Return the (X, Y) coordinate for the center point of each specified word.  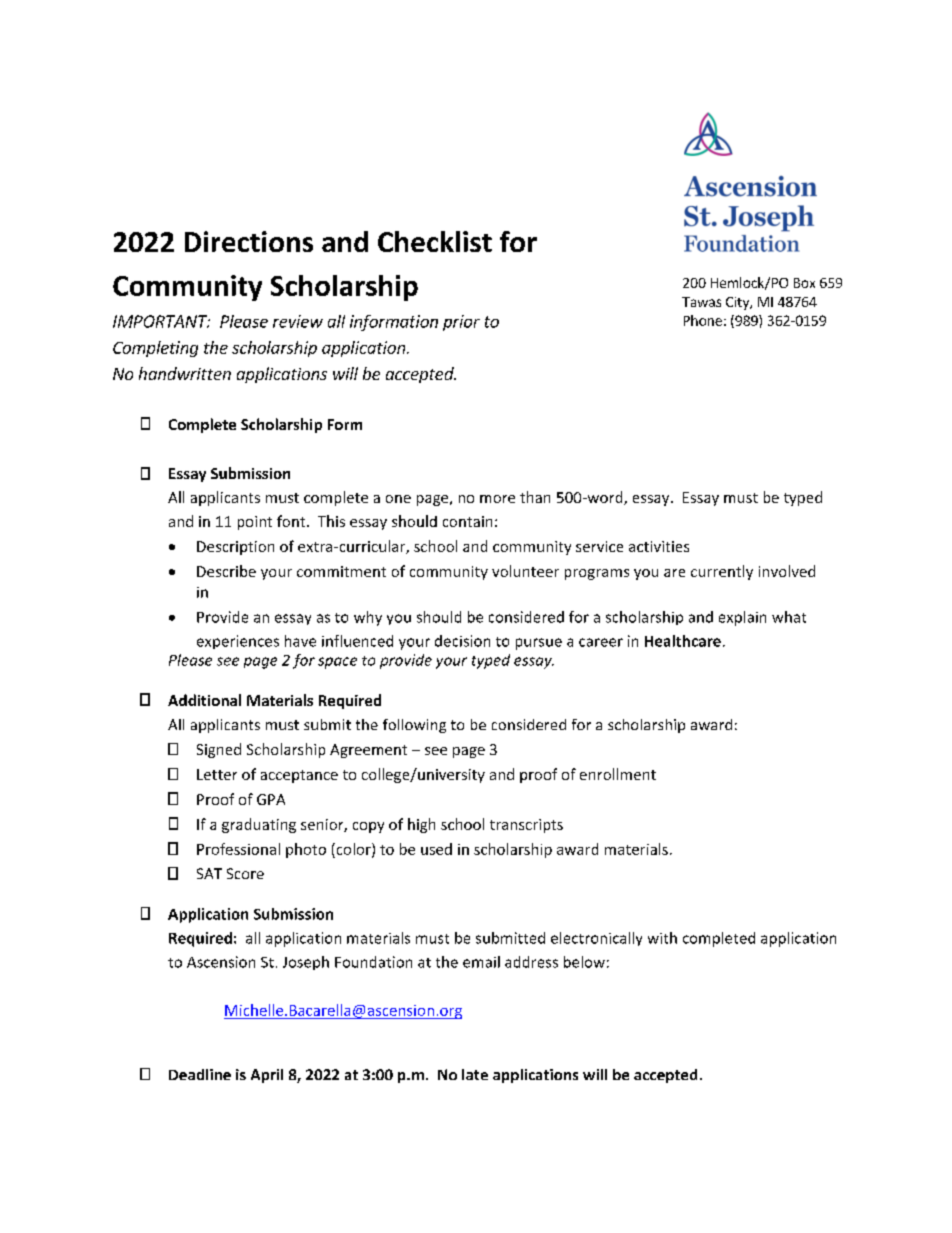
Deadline (200, 1074)
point (255, 523)
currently (722, 572)
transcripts (526, 826)
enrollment (618, 774)
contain (467, 521)
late (475, 1074)
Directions (249, 241)
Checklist (435, 241)
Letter (217, 774)
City (738, 303)
